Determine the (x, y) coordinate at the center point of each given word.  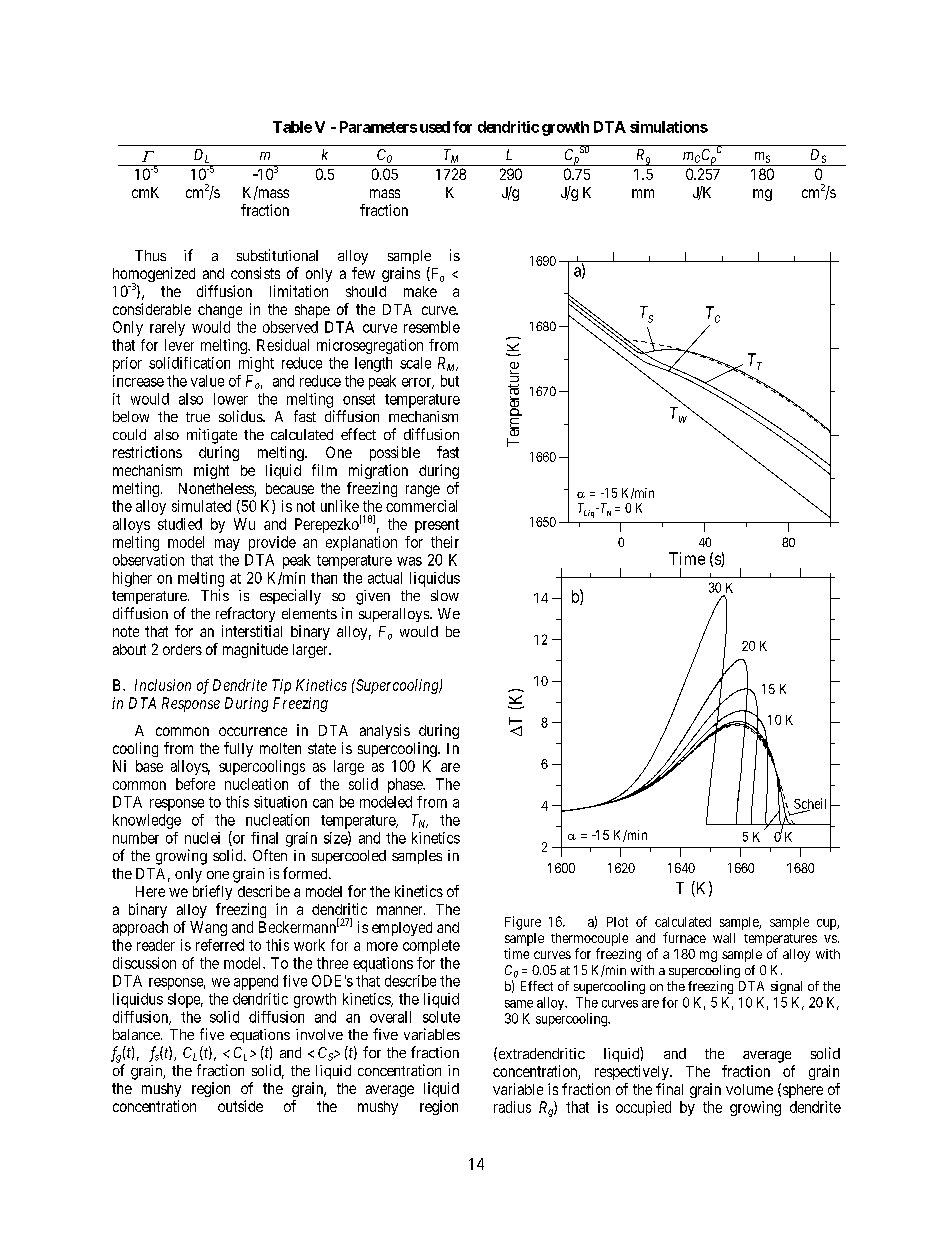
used (435, 127)
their (445, 542)
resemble (432, 327)
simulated (201, 506)
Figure (523, 923)
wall (724, 938)
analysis (385, 731)
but (450, 381)
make (420, 291)
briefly (212, 892)
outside (240, 1106)
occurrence (253, 731)
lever (179, 345)
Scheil (810, 804)
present (437, 526)
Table (292, 127)
